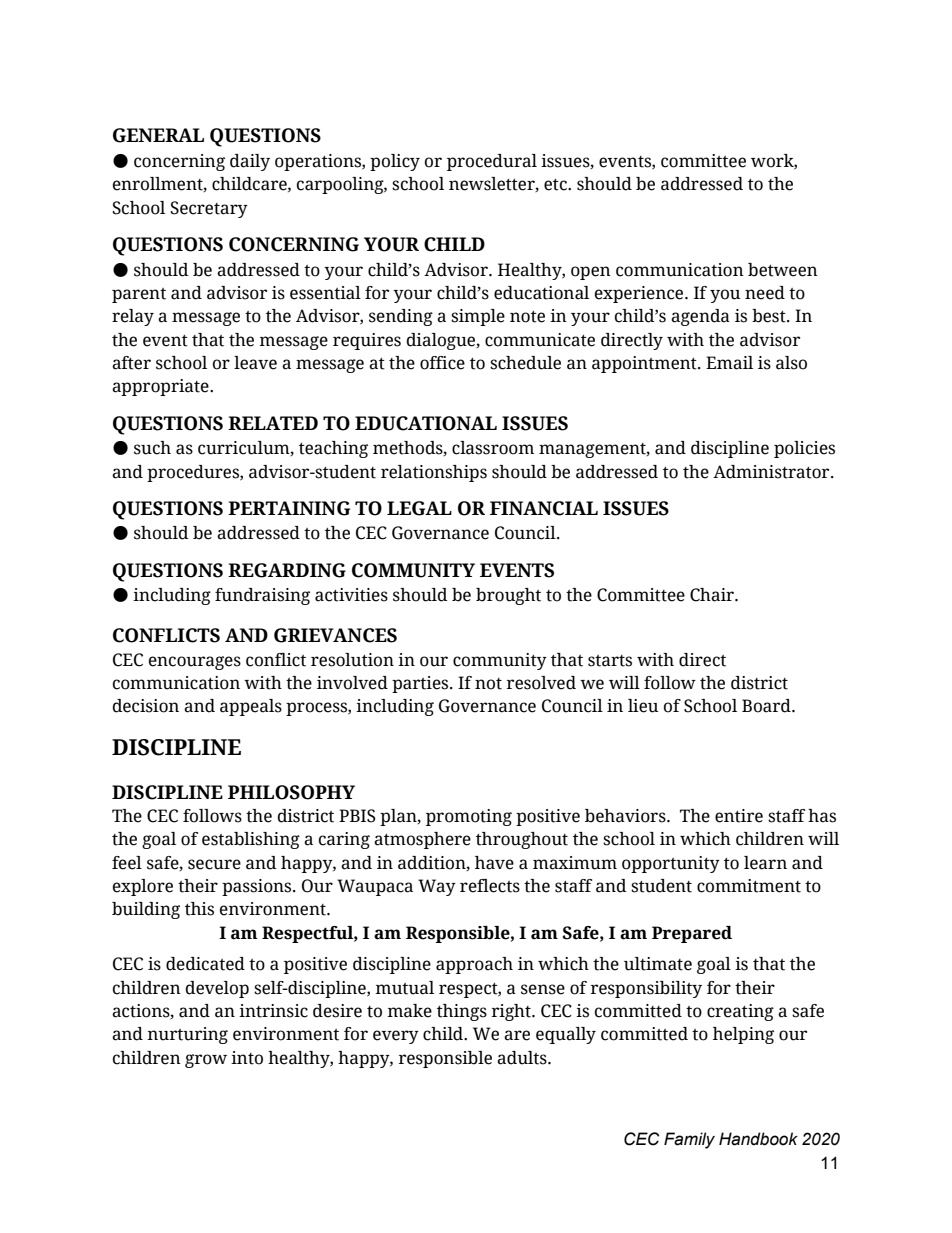  What do you see at coordinates (772, 472) in the image?
I see `Administrator` at bounding box center [772, 472].
